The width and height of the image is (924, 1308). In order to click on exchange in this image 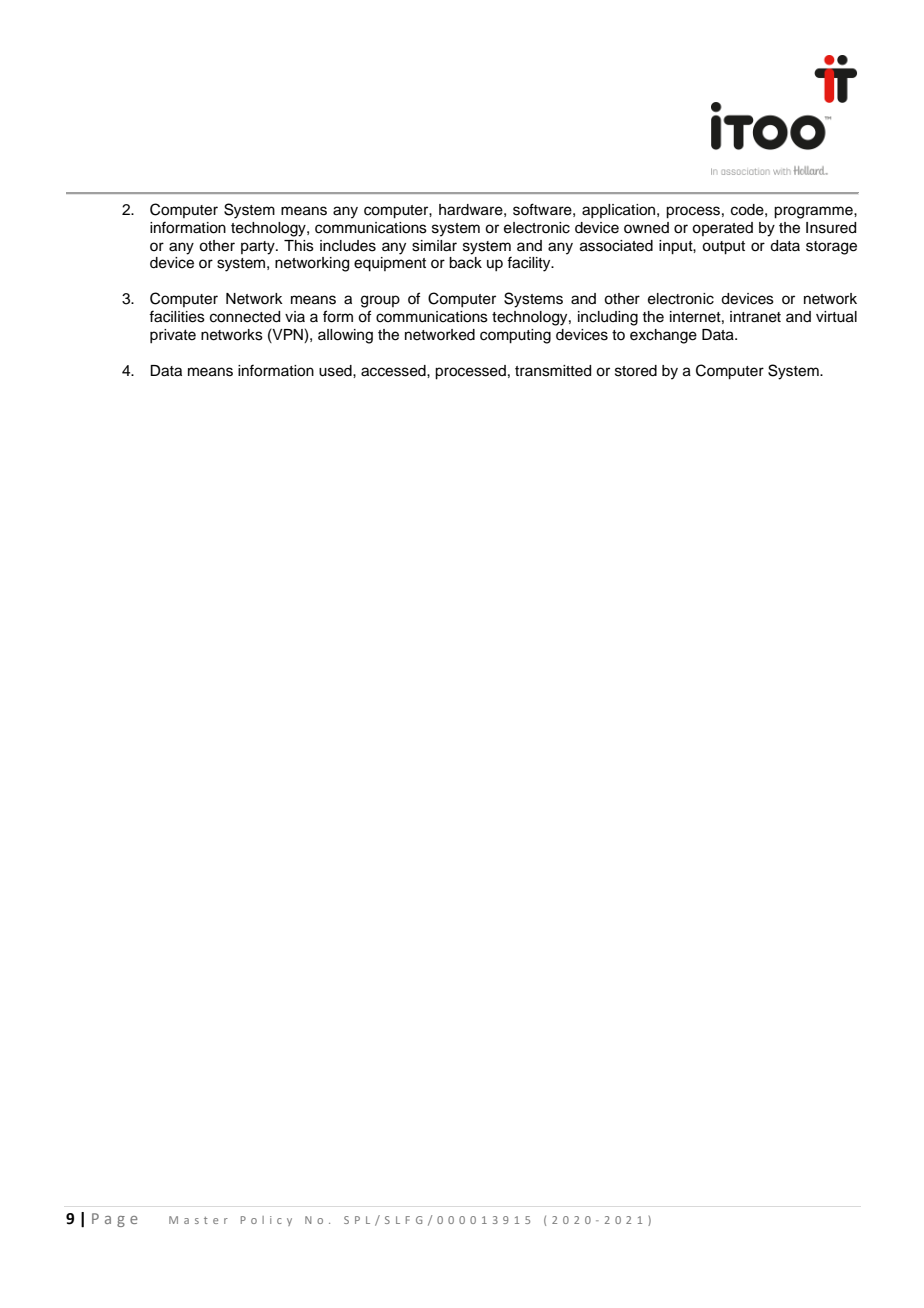, I will do `click(663, 336)`.
